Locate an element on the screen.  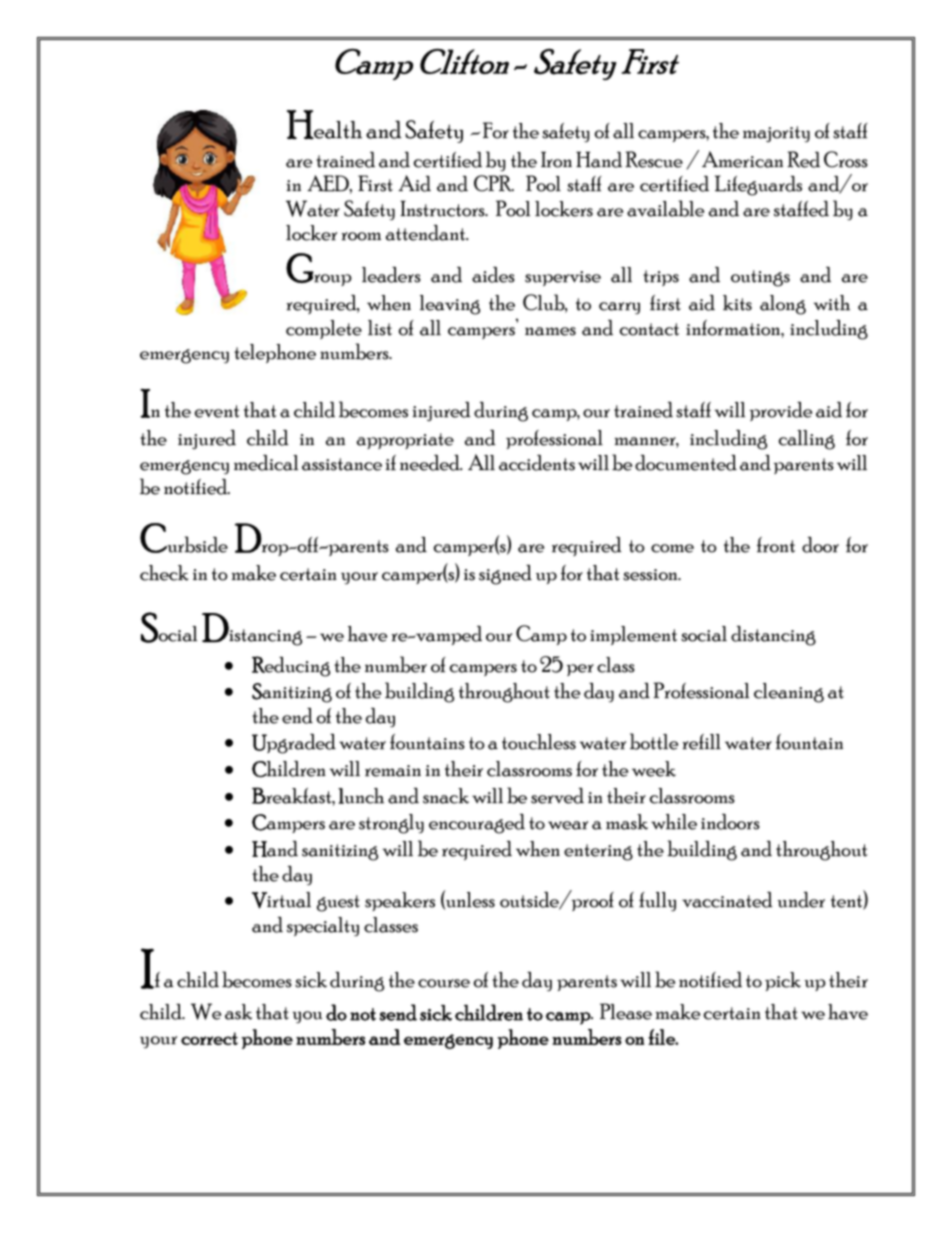
names is located at coordinates (550, 331).
